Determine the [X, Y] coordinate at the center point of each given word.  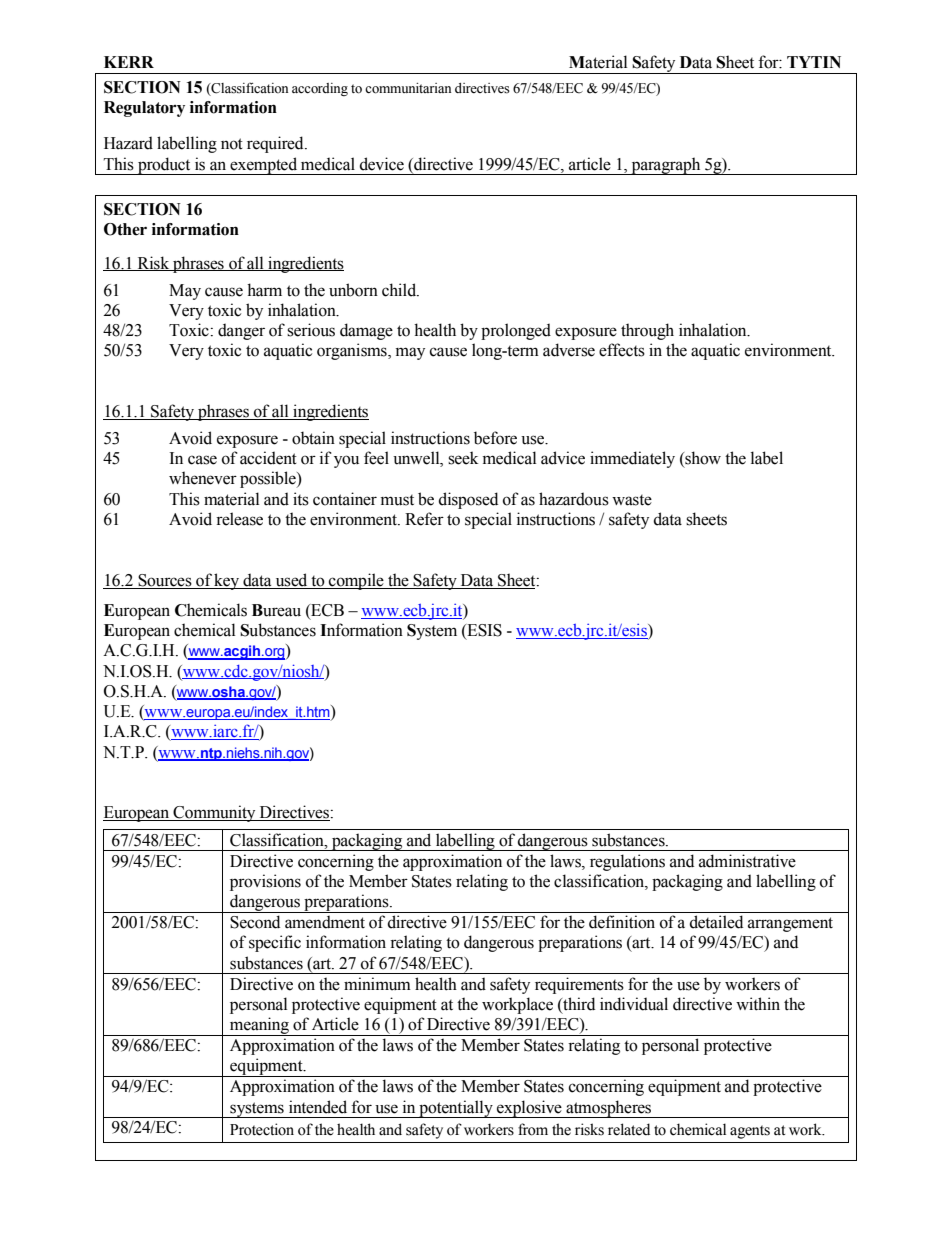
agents [750, 1132]
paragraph [666, 166]
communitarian [408, 88]
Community [214, 813]
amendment [325, 922]
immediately [632, 459]
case [202, 460]
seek [463, 458]
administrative [747, 861]
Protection [262, 1129]
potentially [456, 1109]
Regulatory [144, 109]
